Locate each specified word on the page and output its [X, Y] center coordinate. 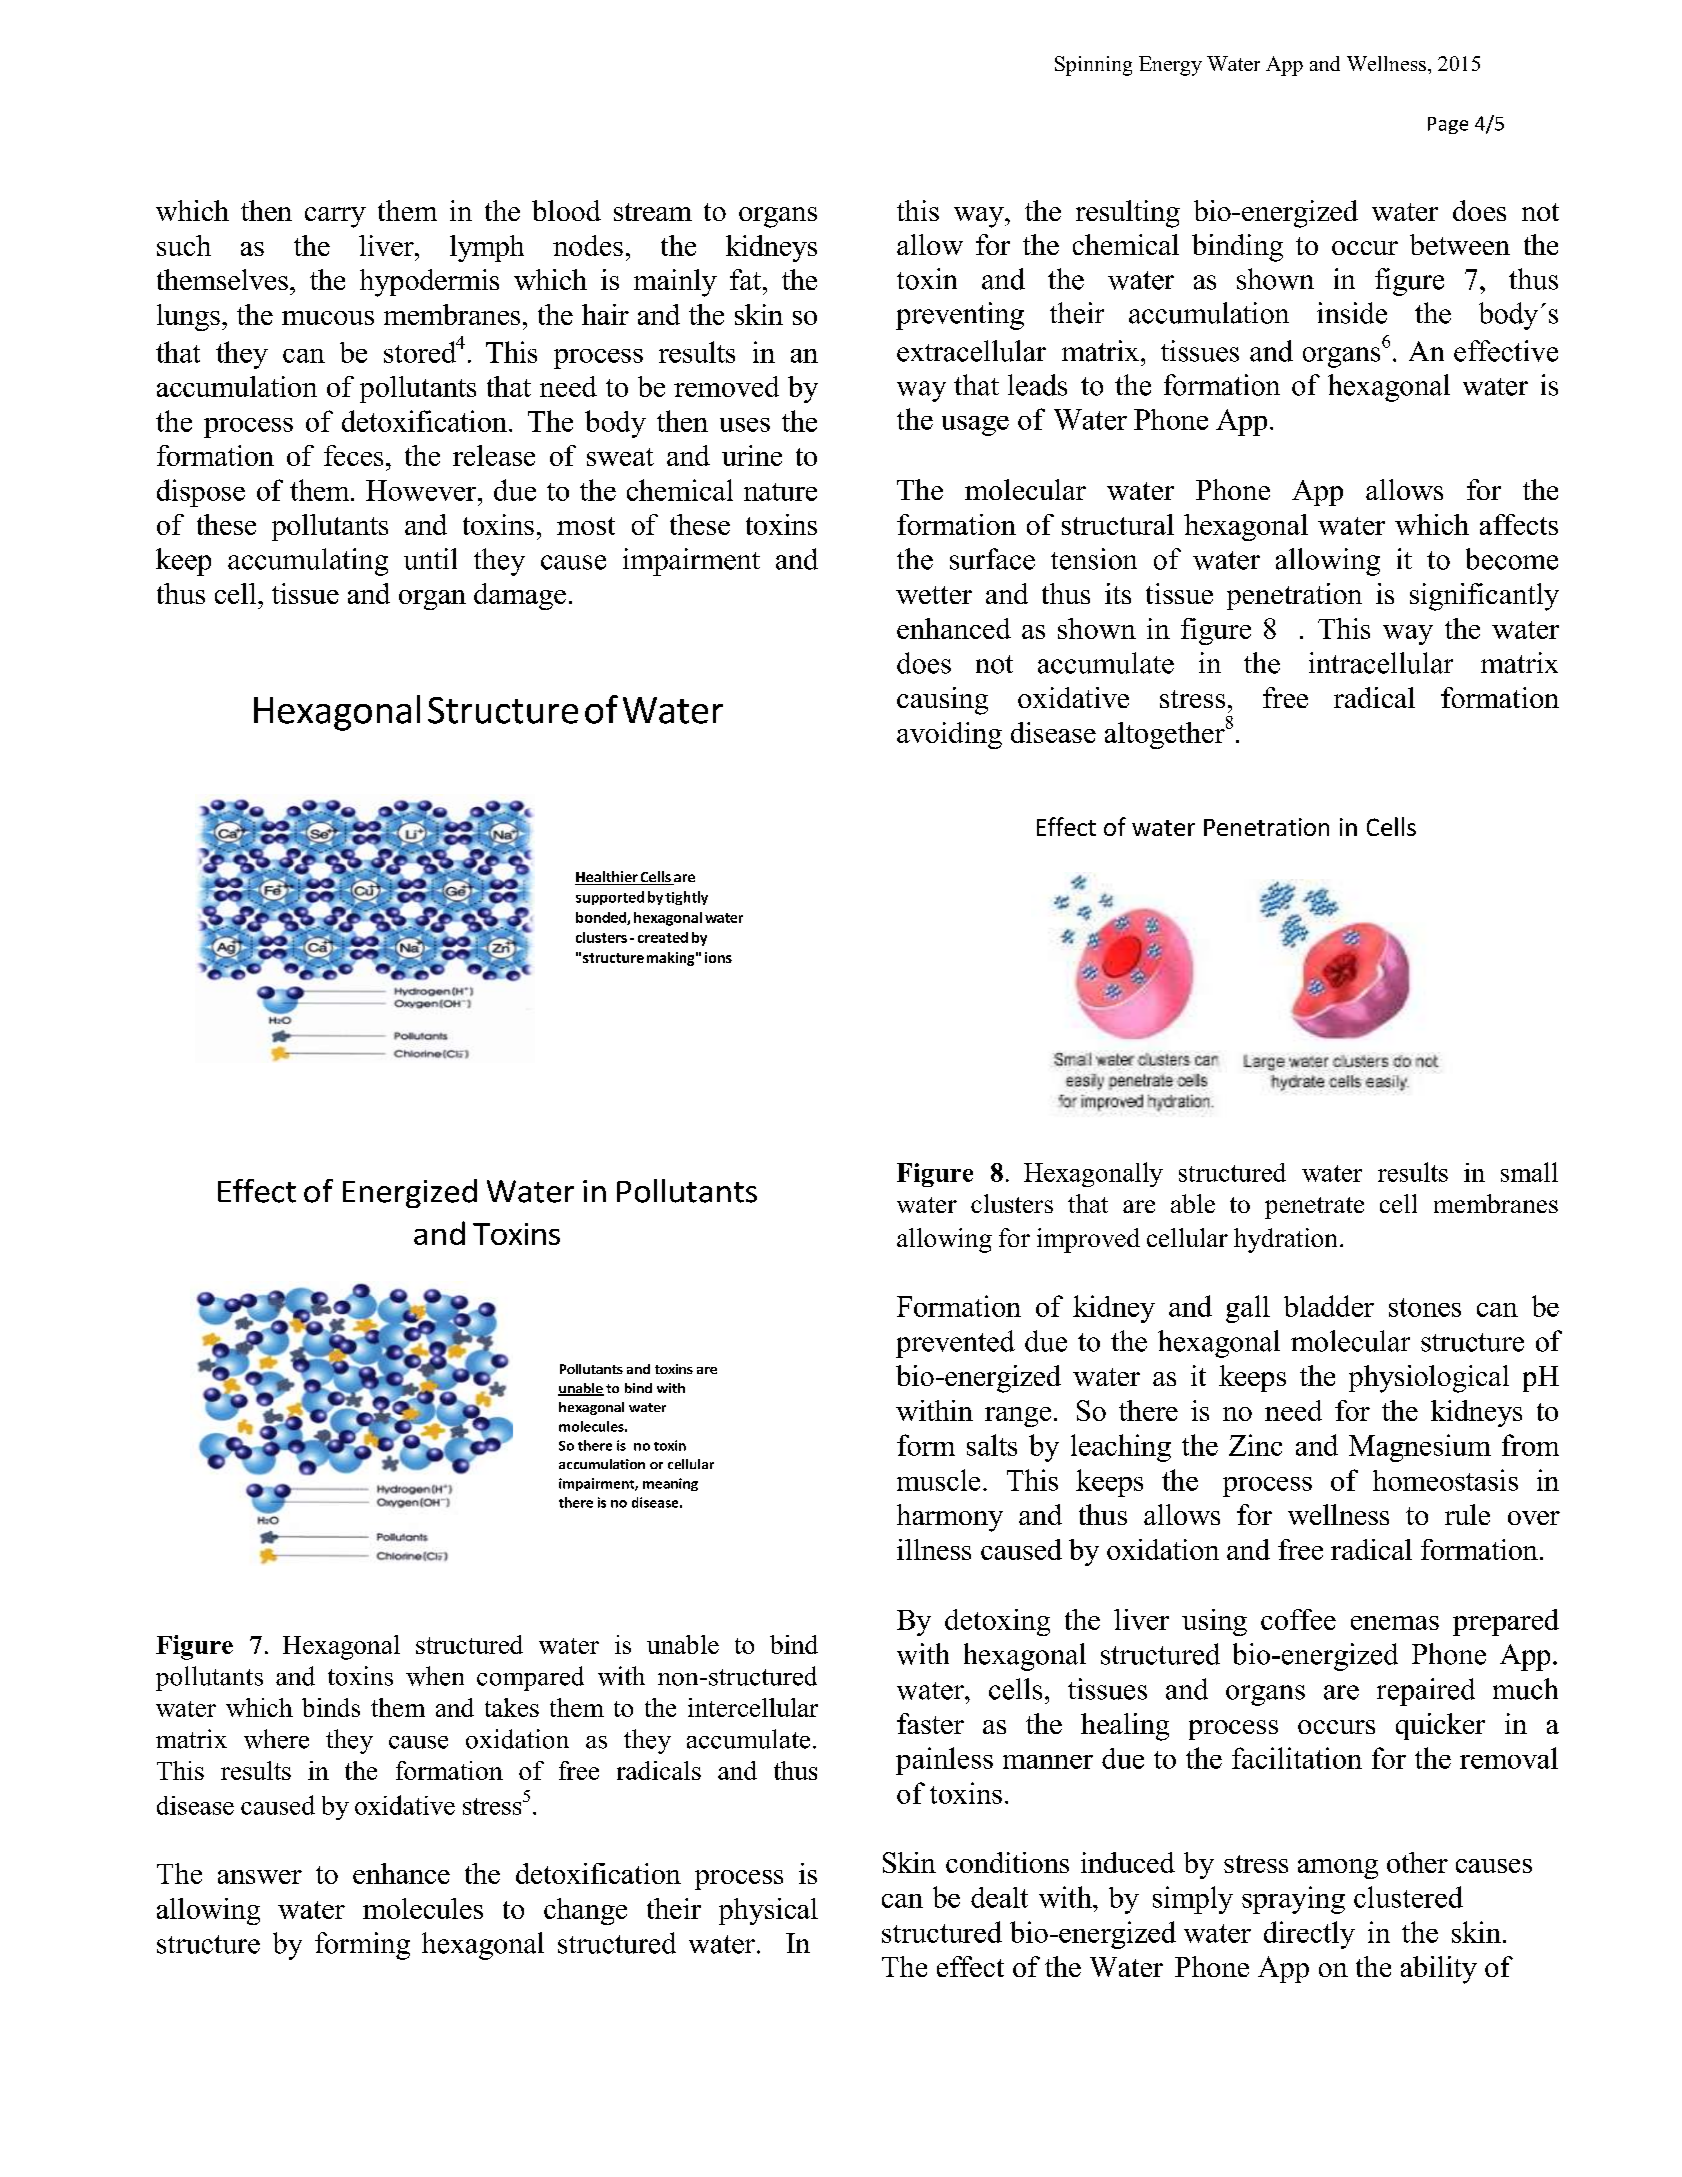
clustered [1408, 1897]
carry [335, 217]
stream [653, 212]
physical [768, 1911]
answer [260, 1877]
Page [1448, 125]
